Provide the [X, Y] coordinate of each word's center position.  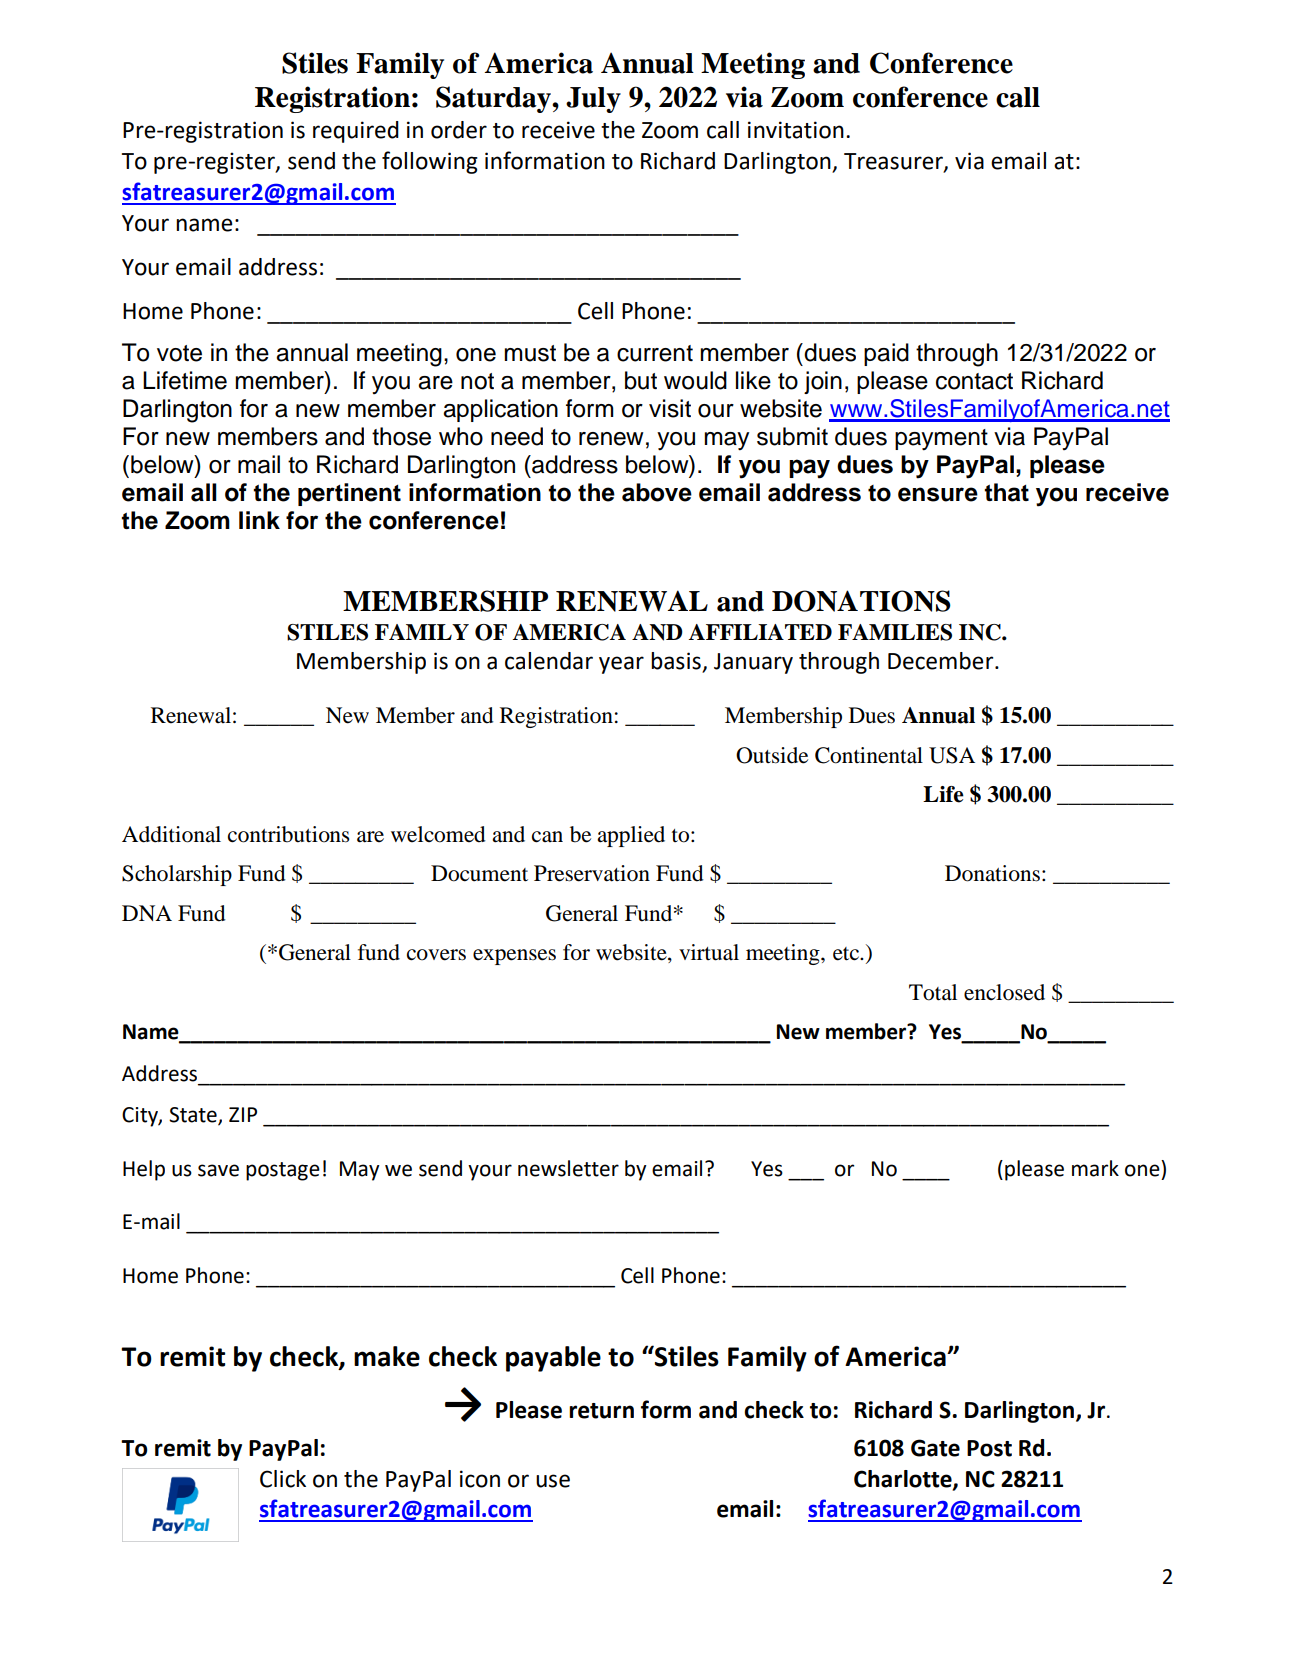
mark [1095, 1168]
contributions [289, 834]
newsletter [568, 1168]
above [657, 492]
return [601, 1411]
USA [952, 755]
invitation [796, 130]
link [259, 520]
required [356, 132]
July [593, 100]
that [1006, 492]
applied [631, 836]
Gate [935, 1448]
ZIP [243, 1114]
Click [283, 1479]
